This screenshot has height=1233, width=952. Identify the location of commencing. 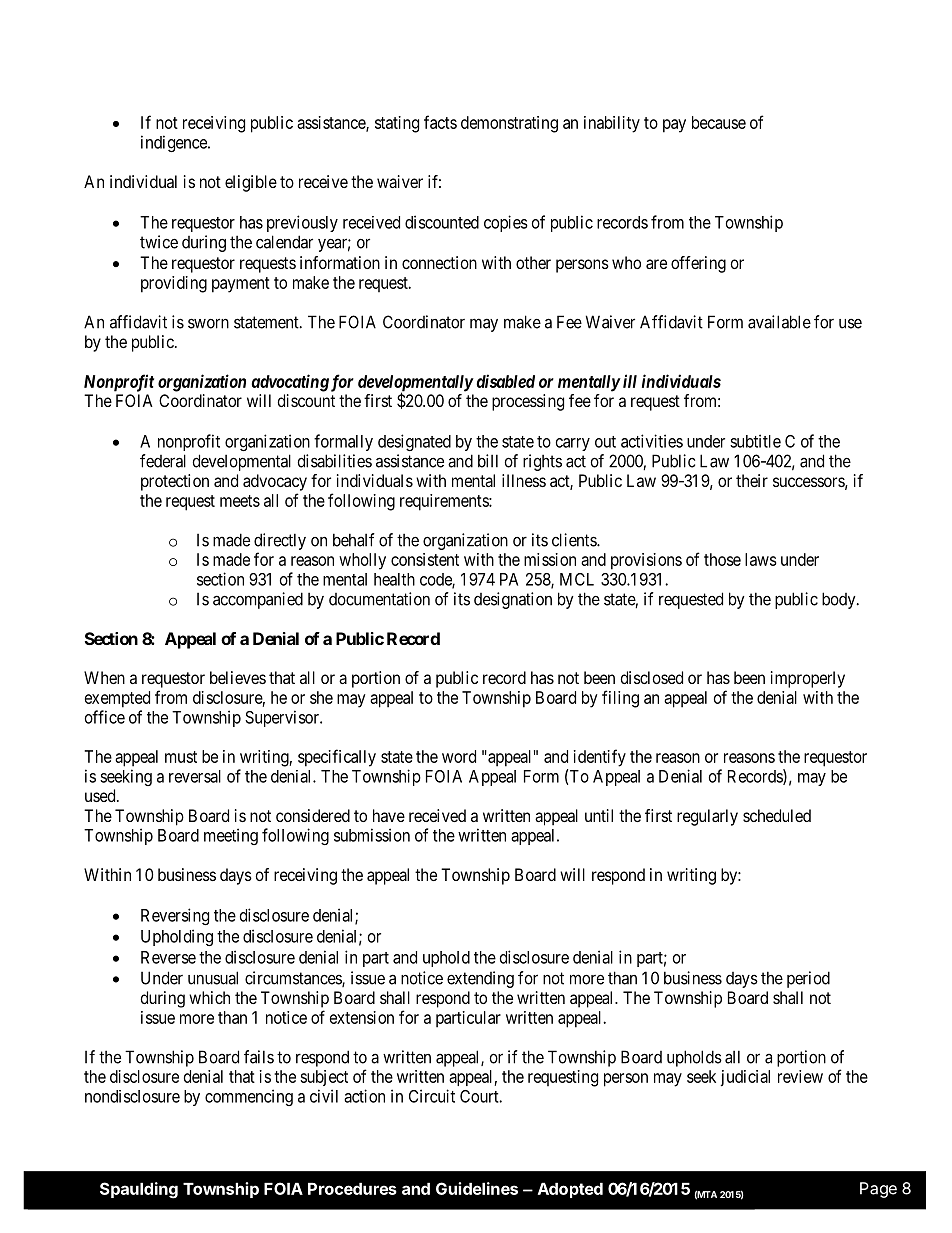
(249, 1097).
